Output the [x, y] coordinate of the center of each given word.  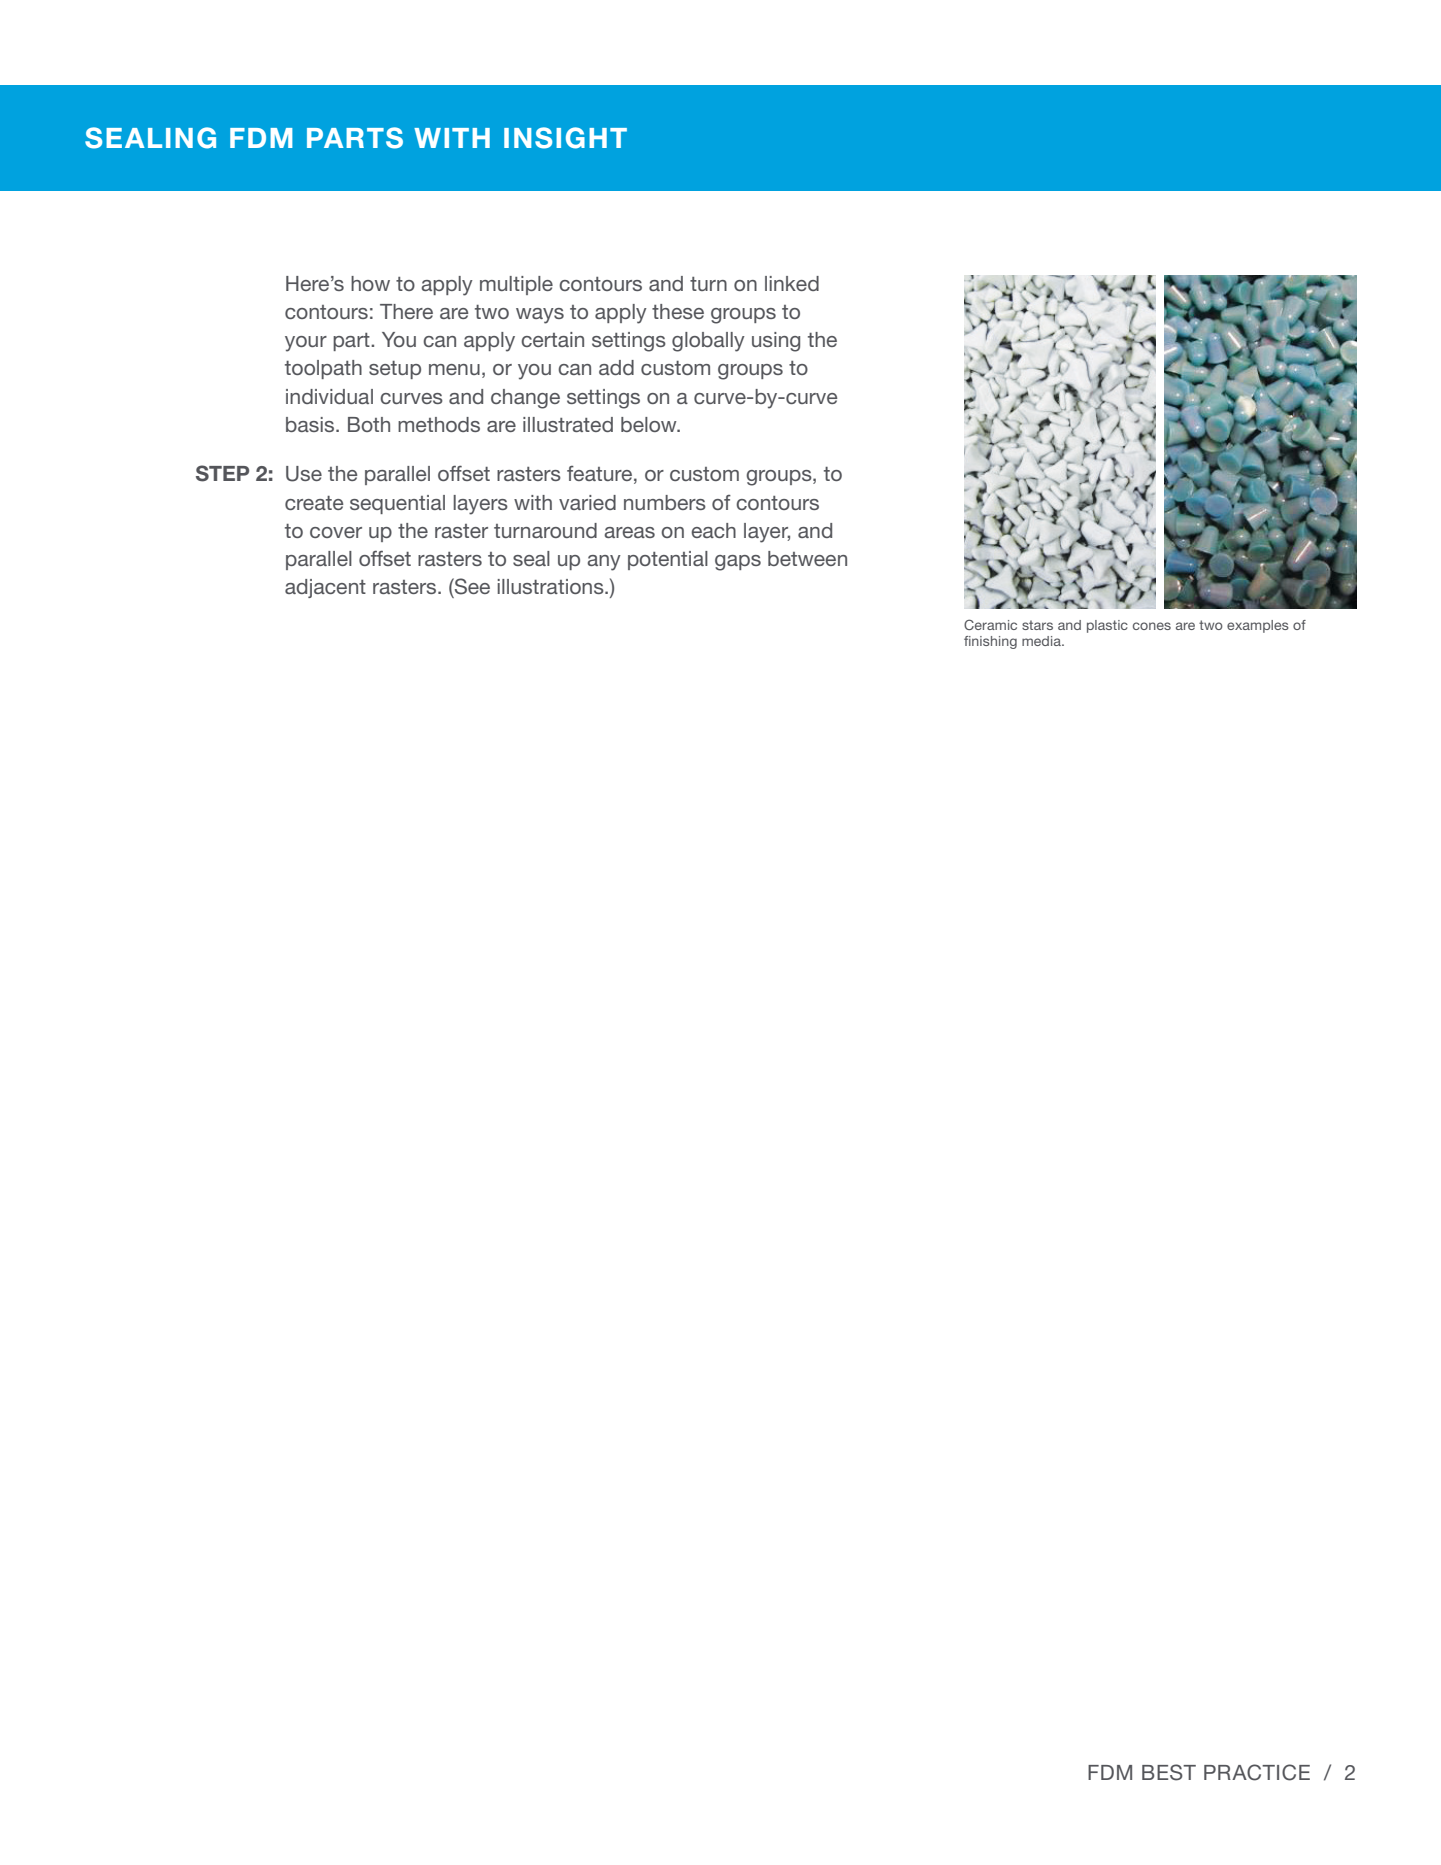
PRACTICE [1257, 1772]
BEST [1169, 1772]
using [776, 342]
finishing [990, 642]
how [370, 283]
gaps [738, 563]
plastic [1107, 626]
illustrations [551, 586]
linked [792, 283]
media [1042, 641]
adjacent [325, 588]
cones [1152, 626]
